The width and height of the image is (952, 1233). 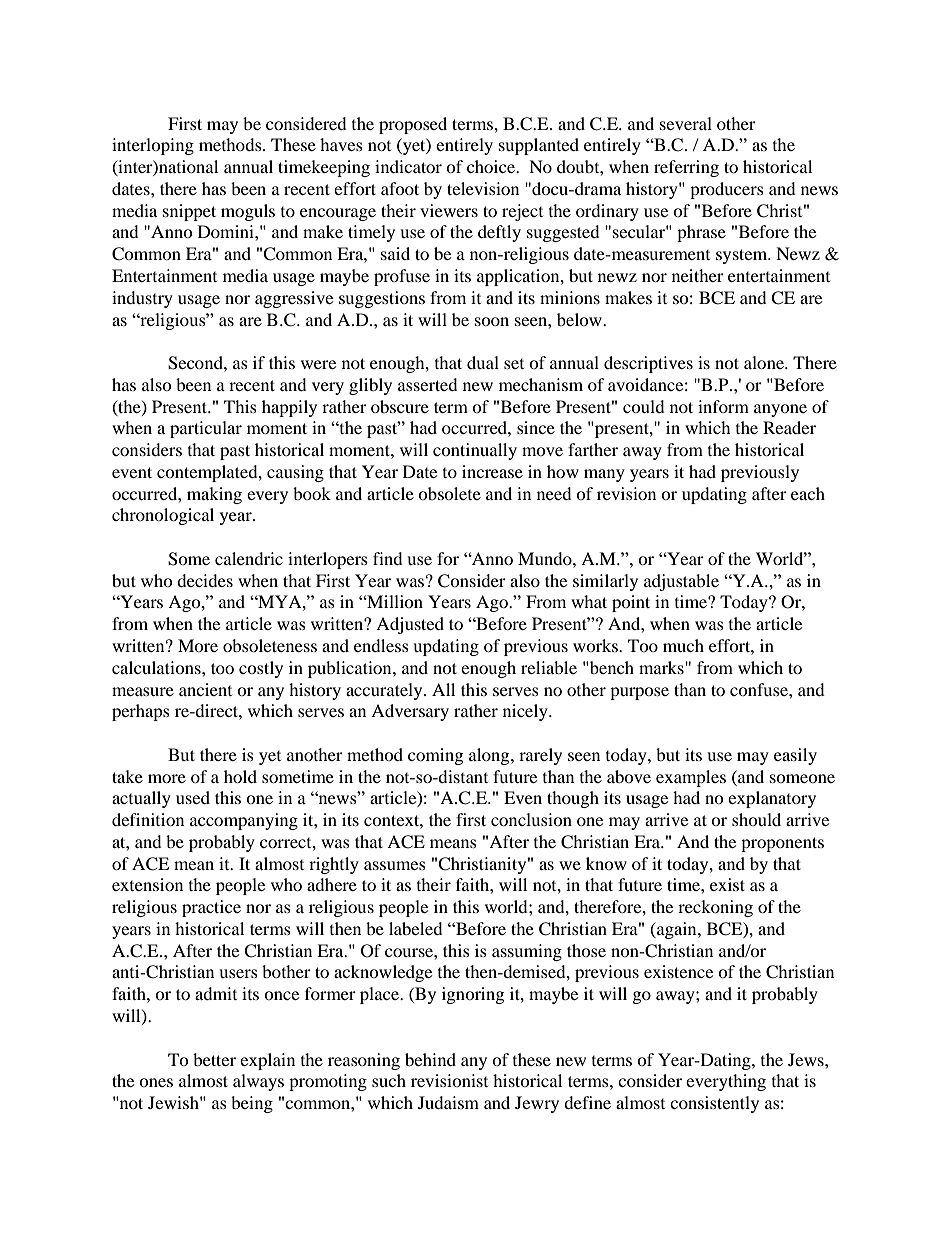 I want to click on choice, so click(x=492, y=166).
